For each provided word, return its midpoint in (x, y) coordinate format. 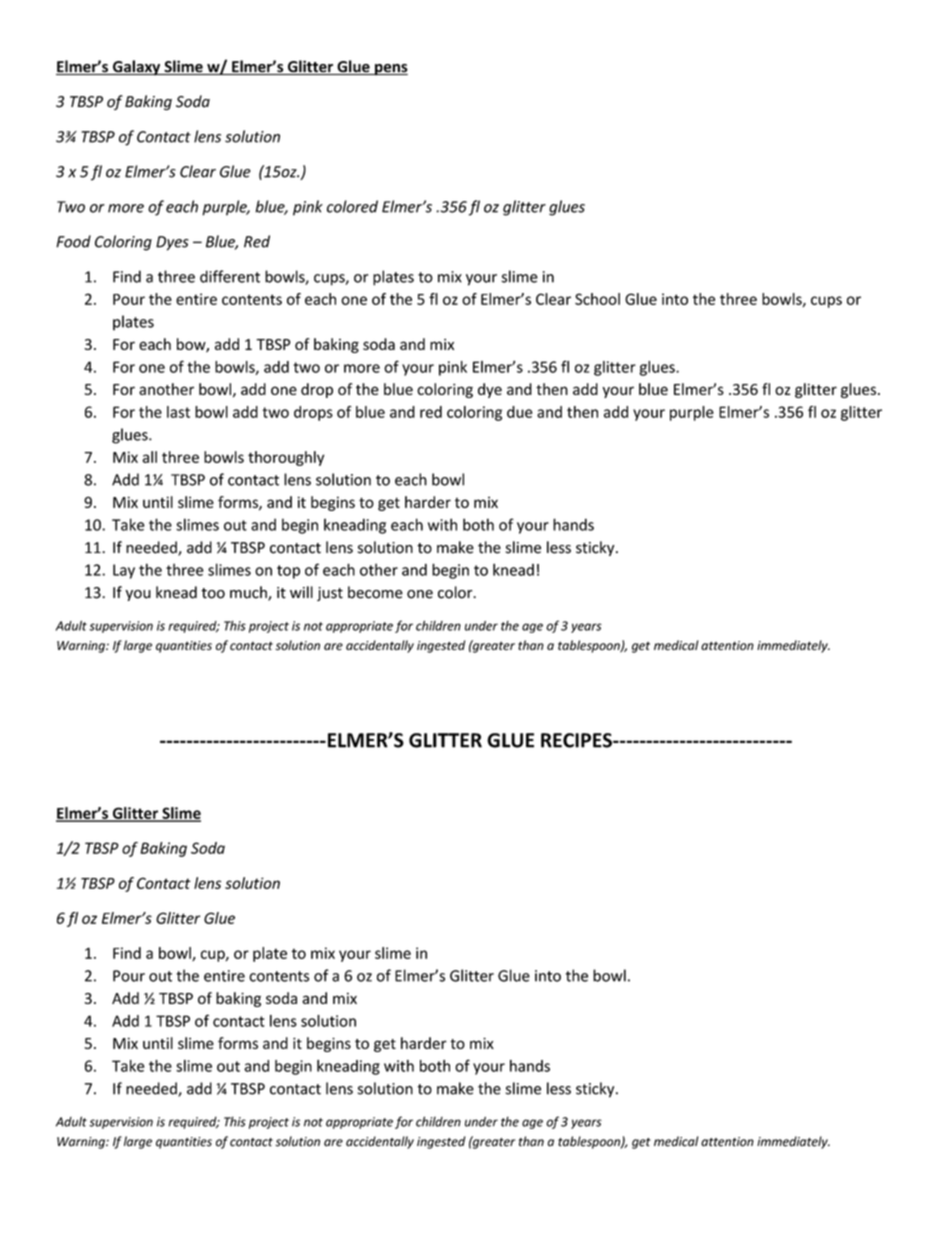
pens (390, 70)
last (178, 412)
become (375, 592)
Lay (124, 571)
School (597, 299)
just (330, 594)
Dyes (172, 243)
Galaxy (137, 68)
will (301, 592)
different (230, 276)
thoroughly (286, 458)
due (519, 412)
